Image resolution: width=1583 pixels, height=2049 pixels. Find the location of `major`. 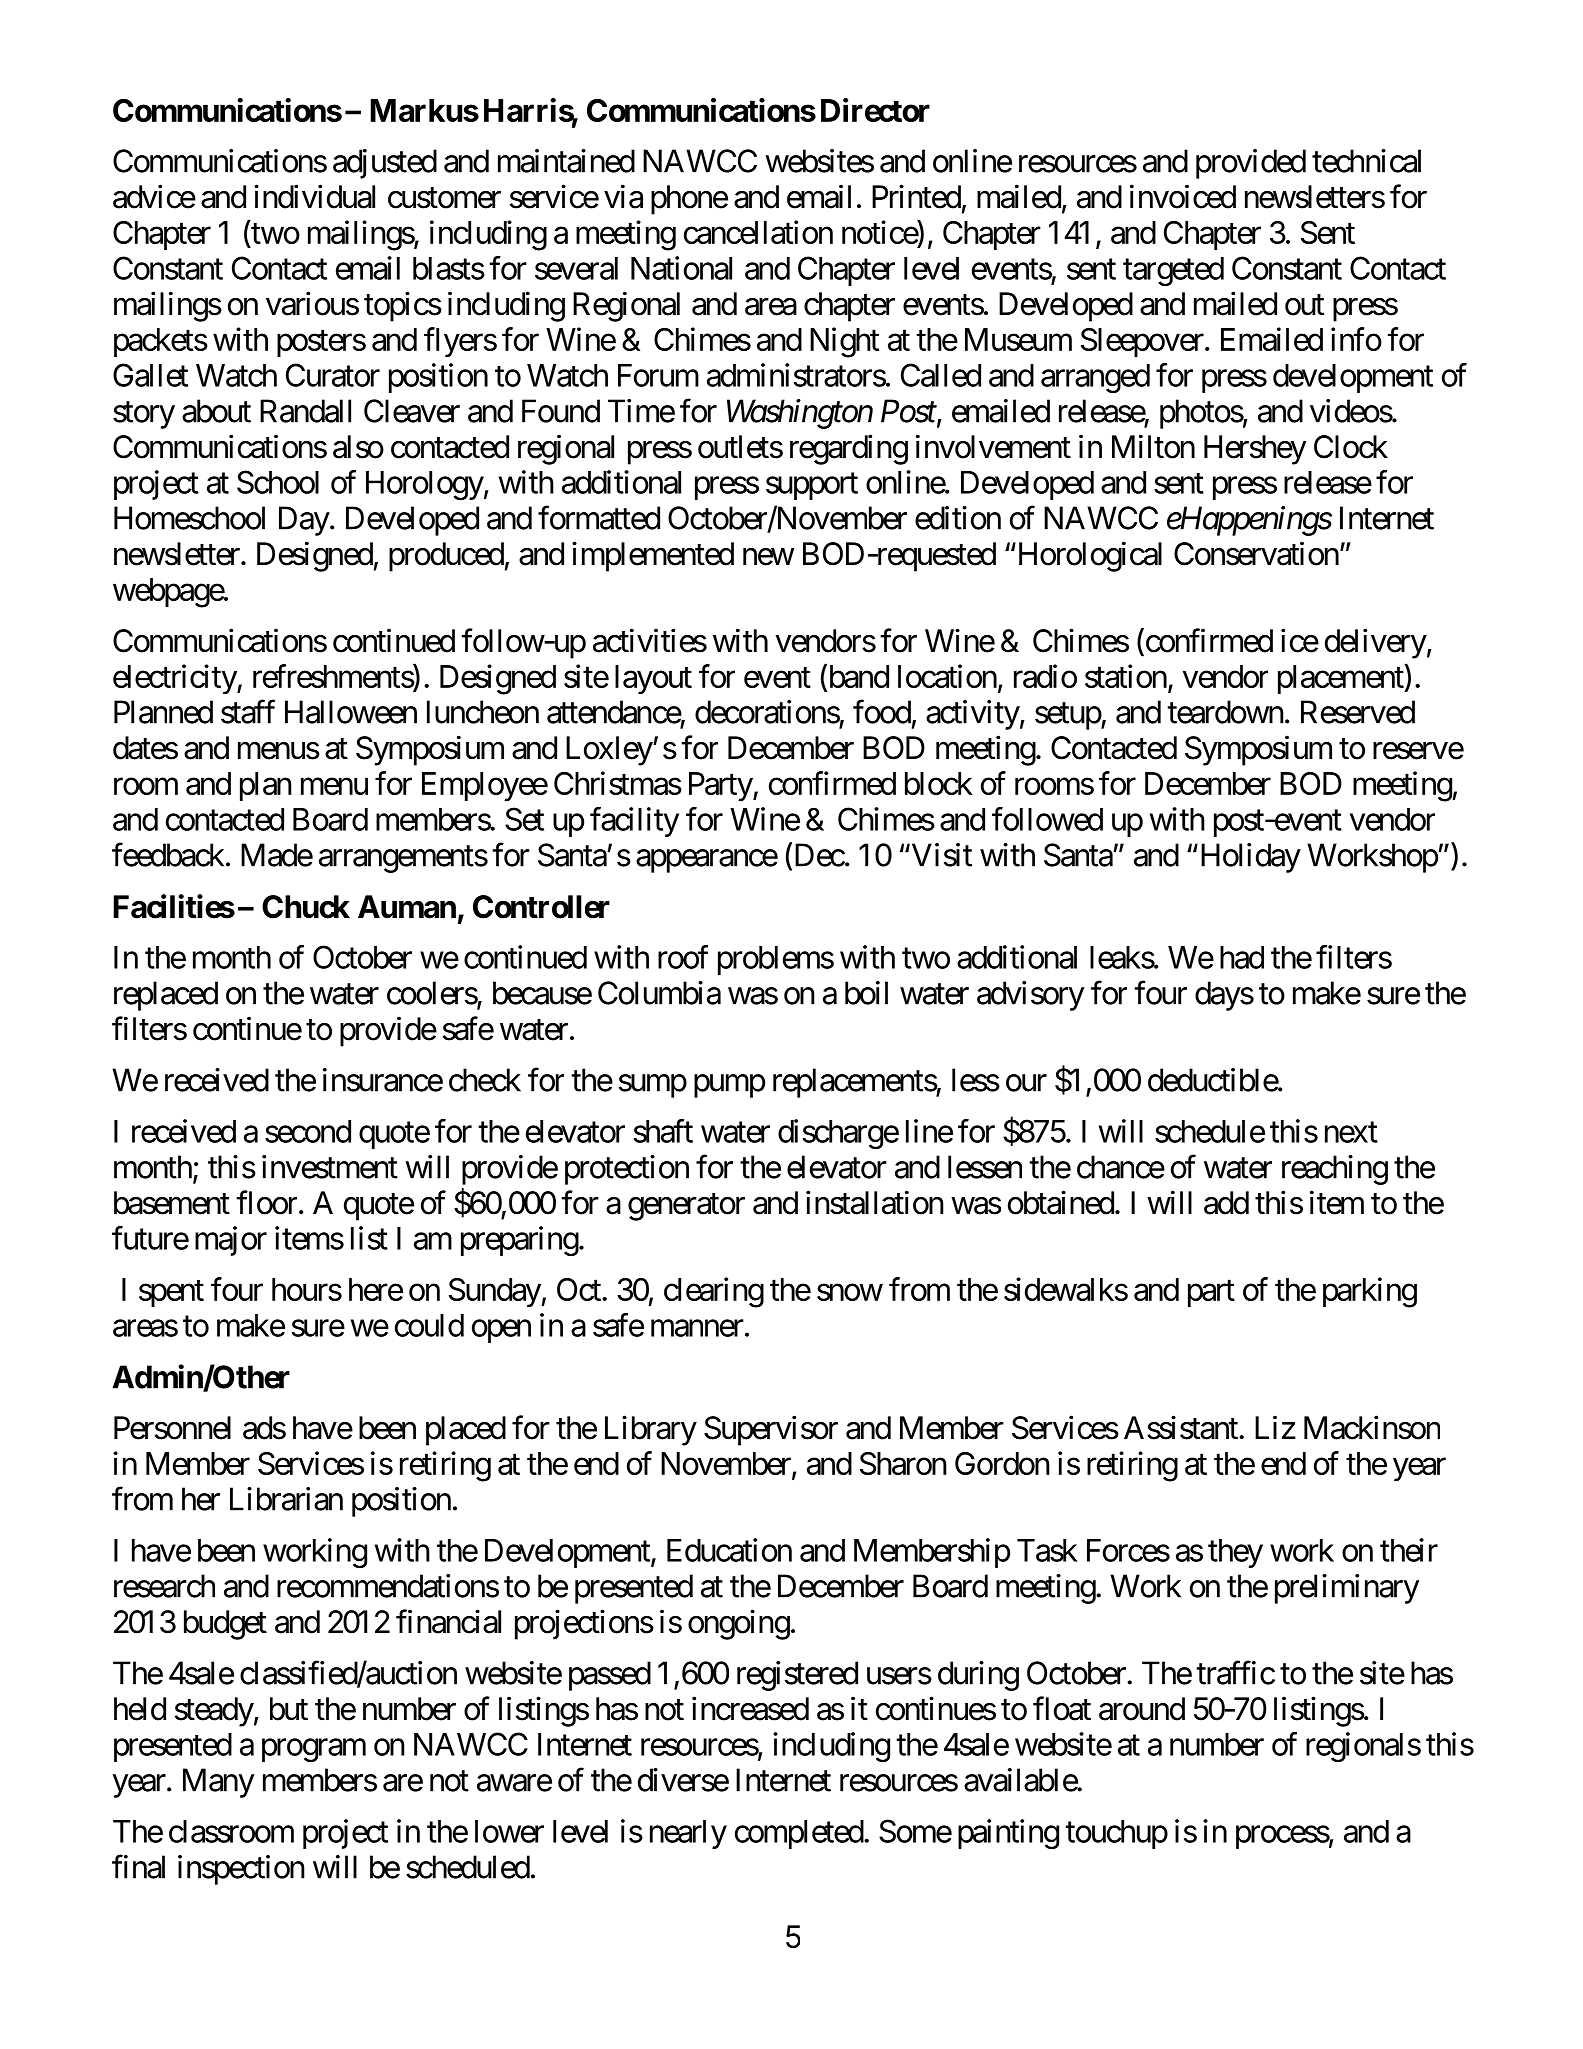

major is located at coordinates (231, 1241).
